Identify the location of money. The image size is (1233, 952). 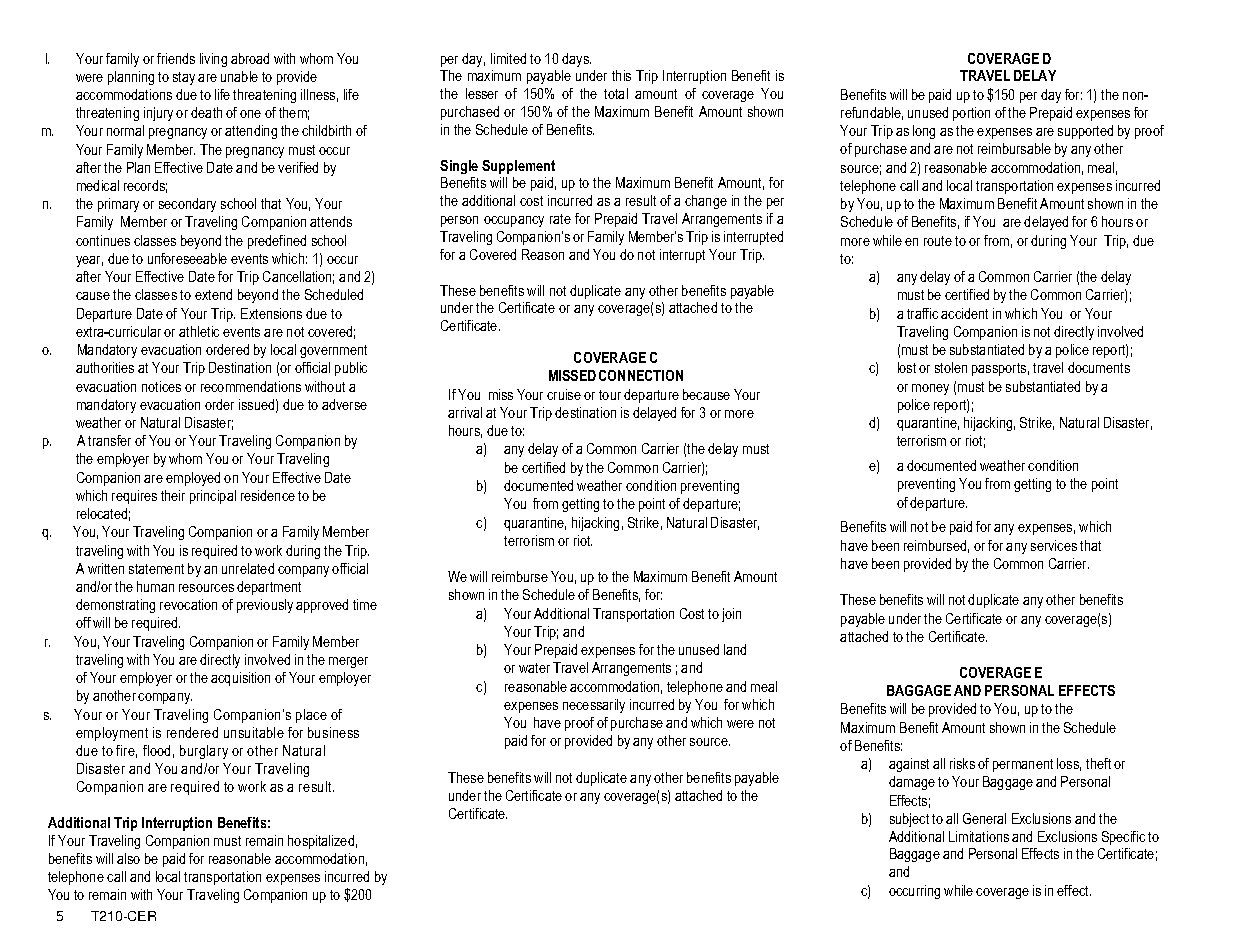
(930, 389).
